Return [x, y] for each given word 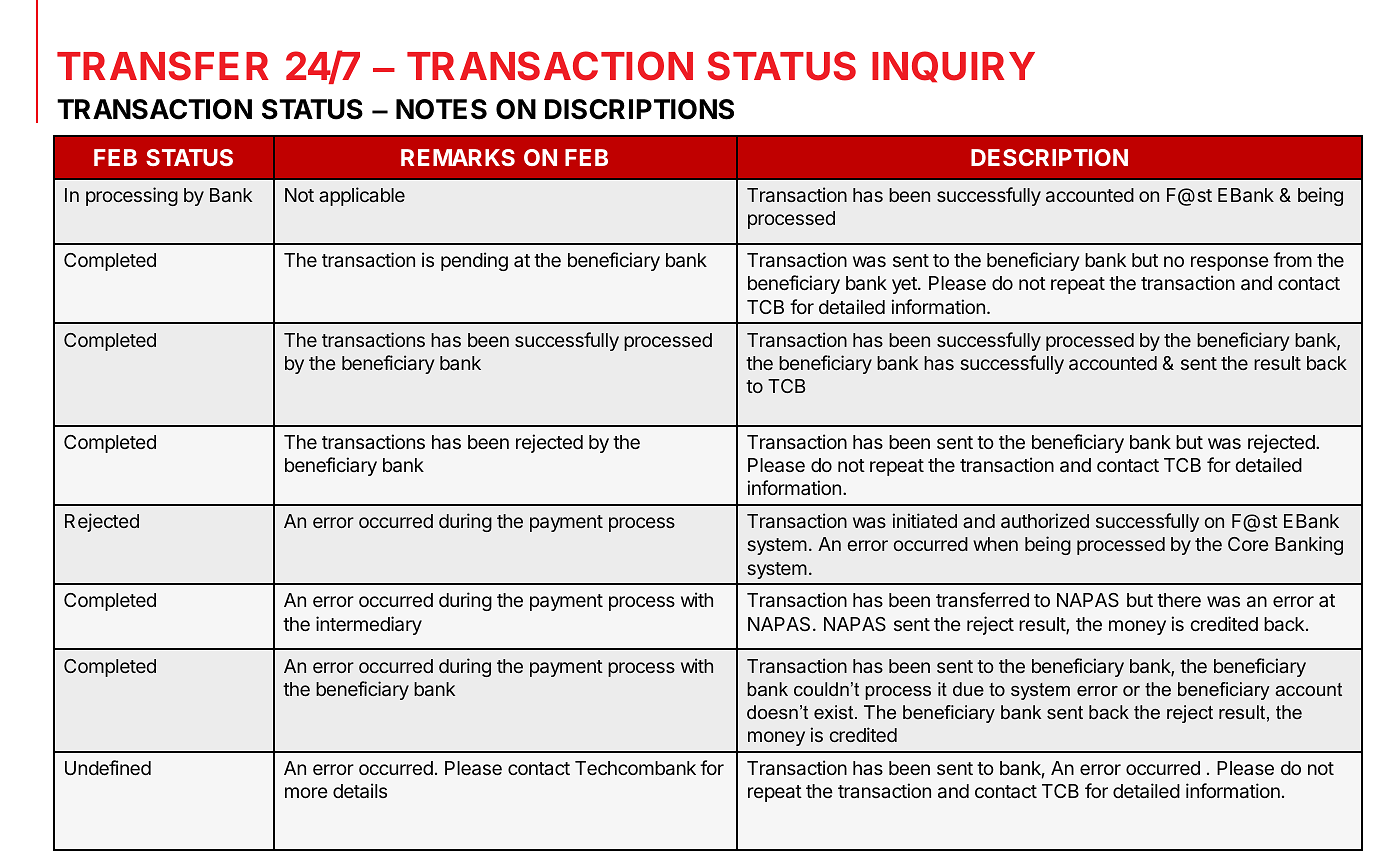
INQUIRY [953, 67]
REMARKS [458, 157]
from [1292, 259]
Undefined [108, 767]
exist [835, 712]
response [1230, 263]
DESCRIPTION [1049, 157]
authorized [1045, 520]
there [1179, 600]
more [306, 792]
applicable [362, 196]
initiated [924, 520]
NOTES [441, 109]
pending [474, 261]
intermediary [369, 625]
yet [905, 285]
